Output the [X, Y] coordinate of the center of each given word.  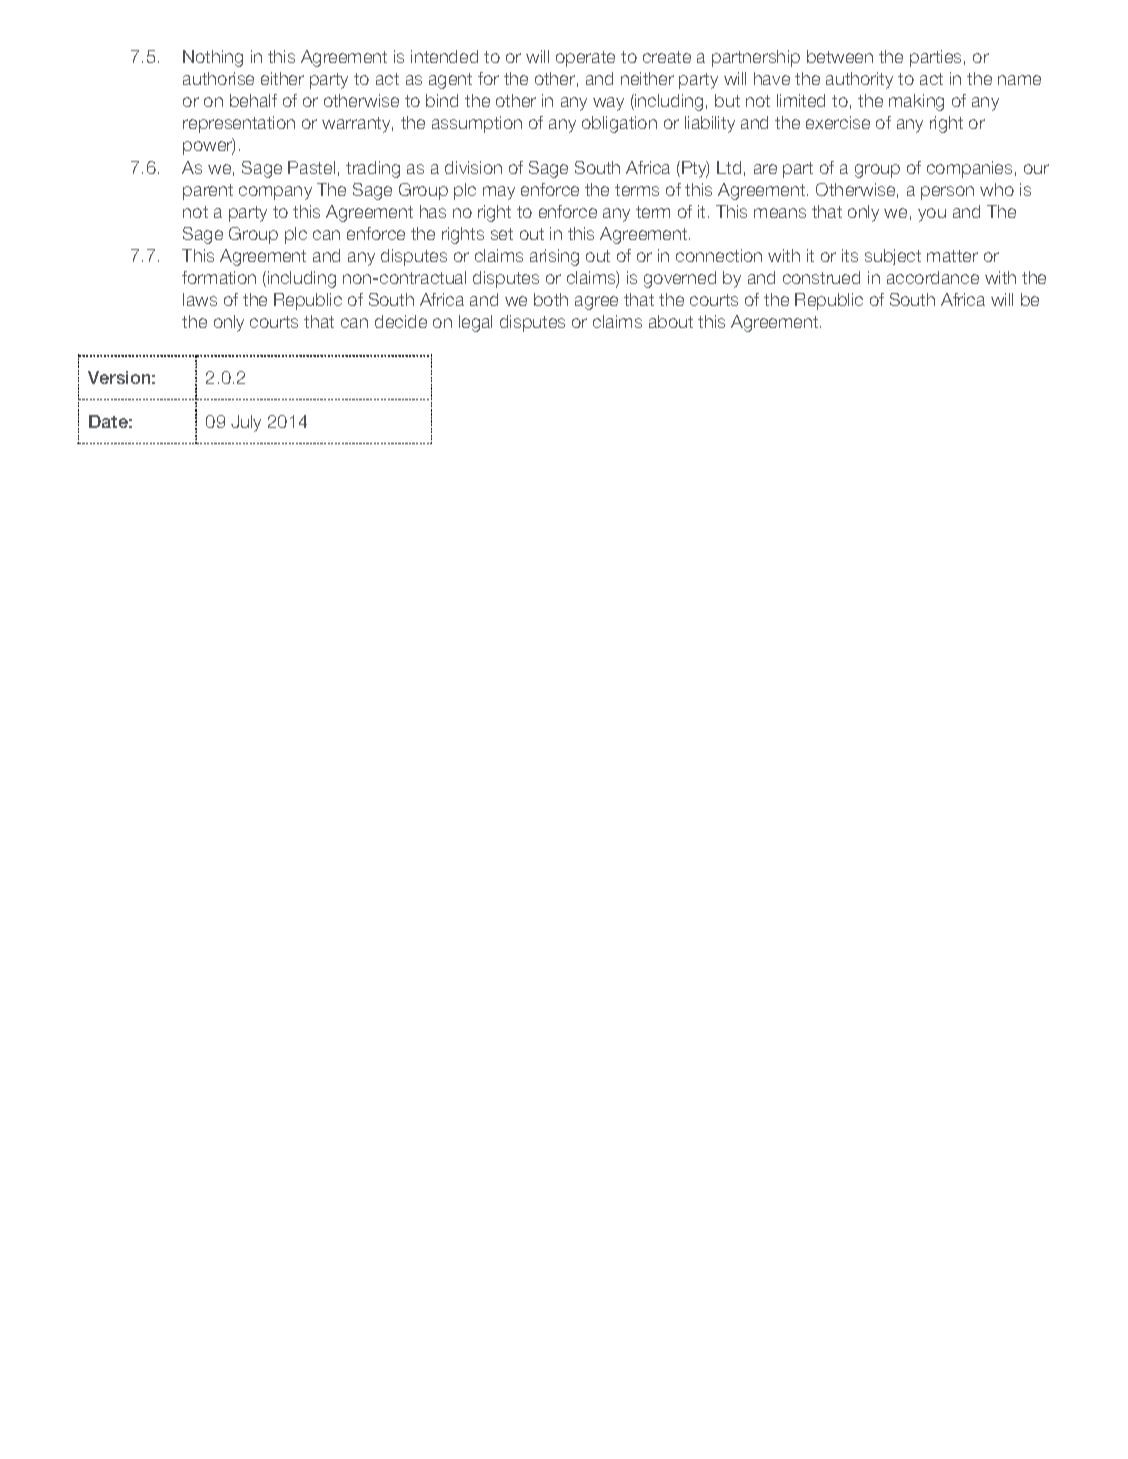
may [499, 193]
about [671, 321]
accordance [933, 277]
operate [585, 59]
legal [475, 323]
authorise [218, 78]
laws [200, 299]
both [551, 299]
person [947, 193]
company [275, 193]
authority [859, 80]
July [246, 423]
